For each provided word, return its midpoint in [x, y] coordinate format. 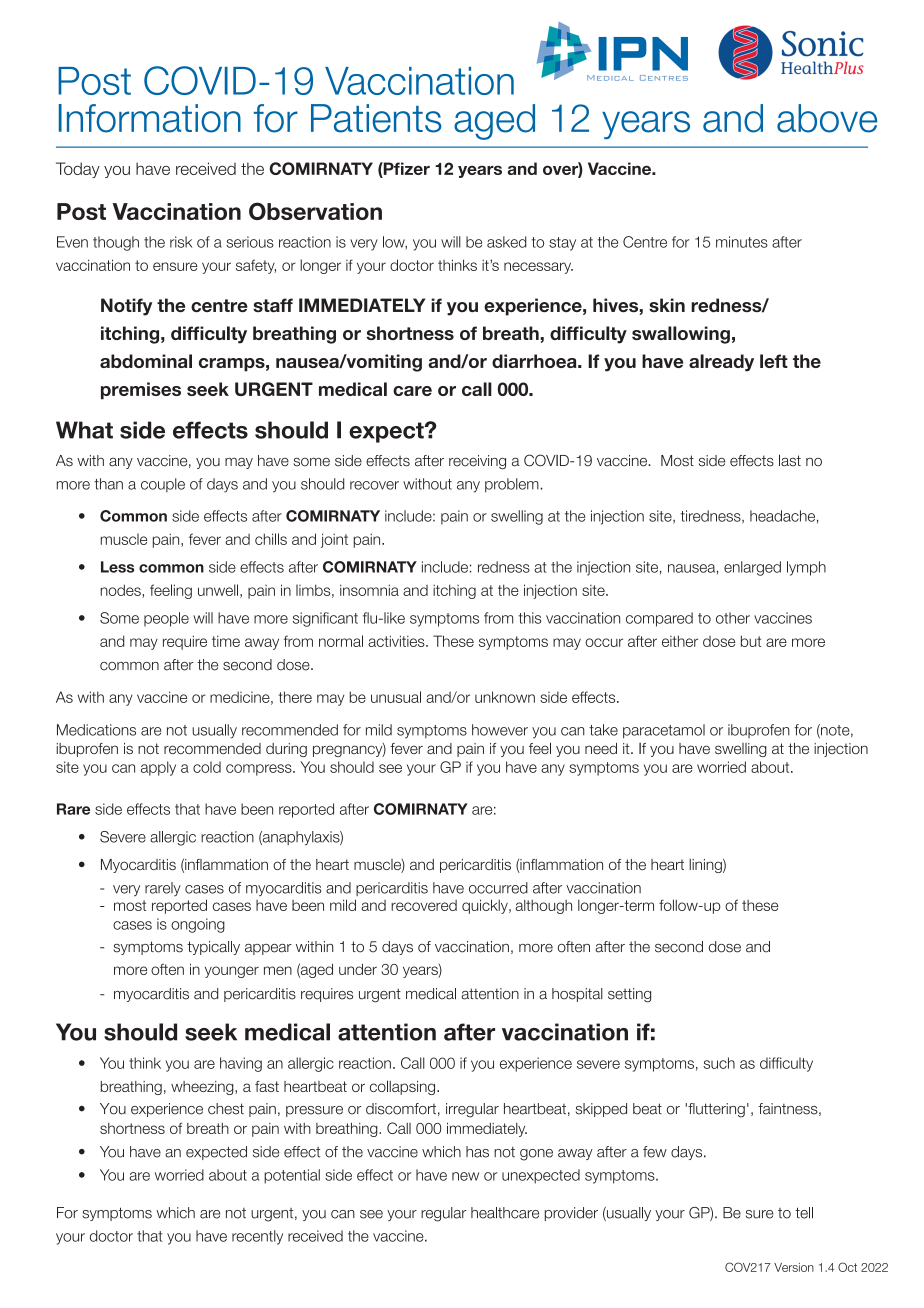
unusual [396, 697]
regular [443, 1214]
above [827, 118]
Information [150, 118]
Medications [96, 730]
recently [257, 1237]
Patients [376, 118]
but [751, 641]
